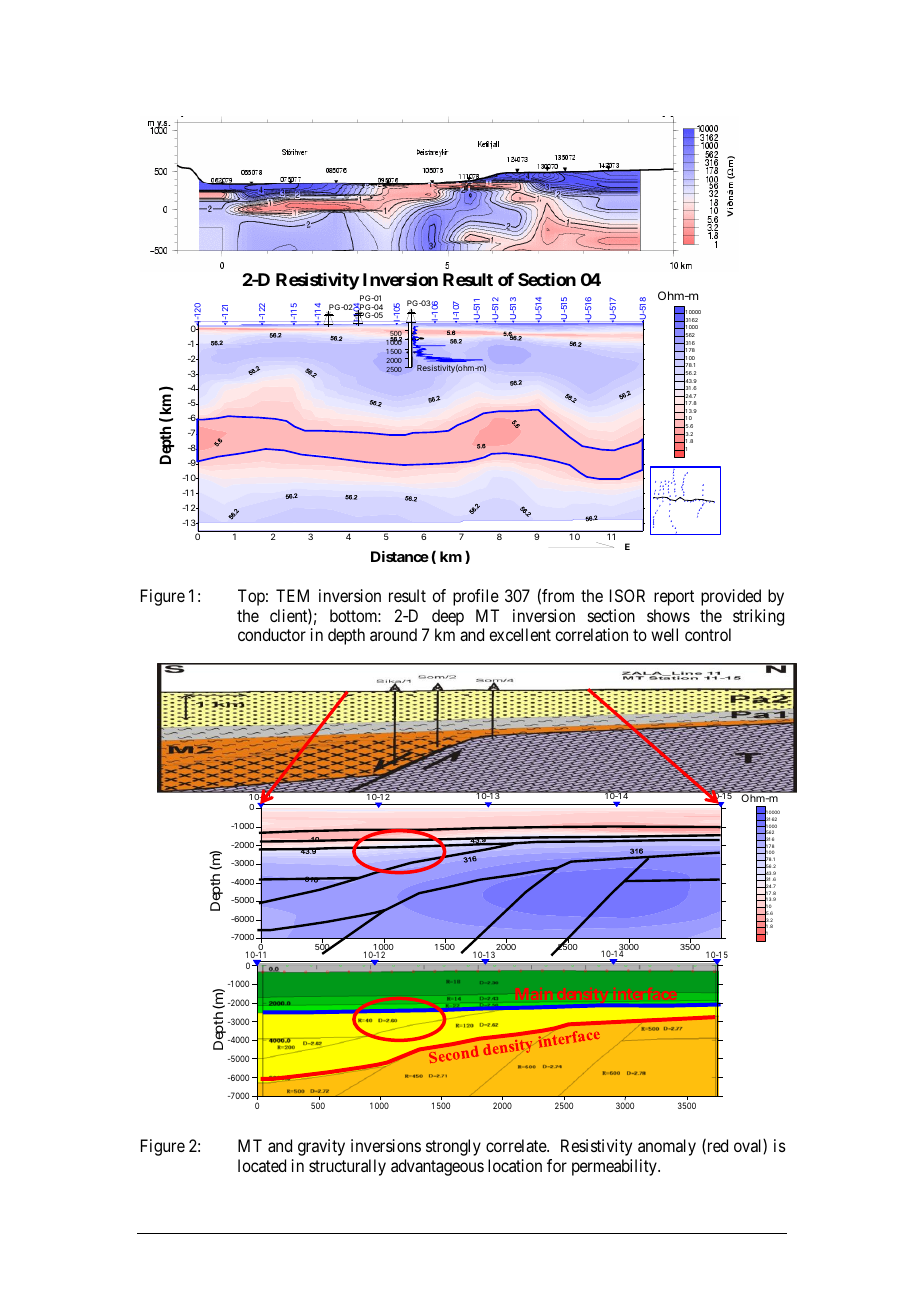  What do you see at coordinates (520, 634) in the image?
I see `excellent` at bounding box center [520, 634].
